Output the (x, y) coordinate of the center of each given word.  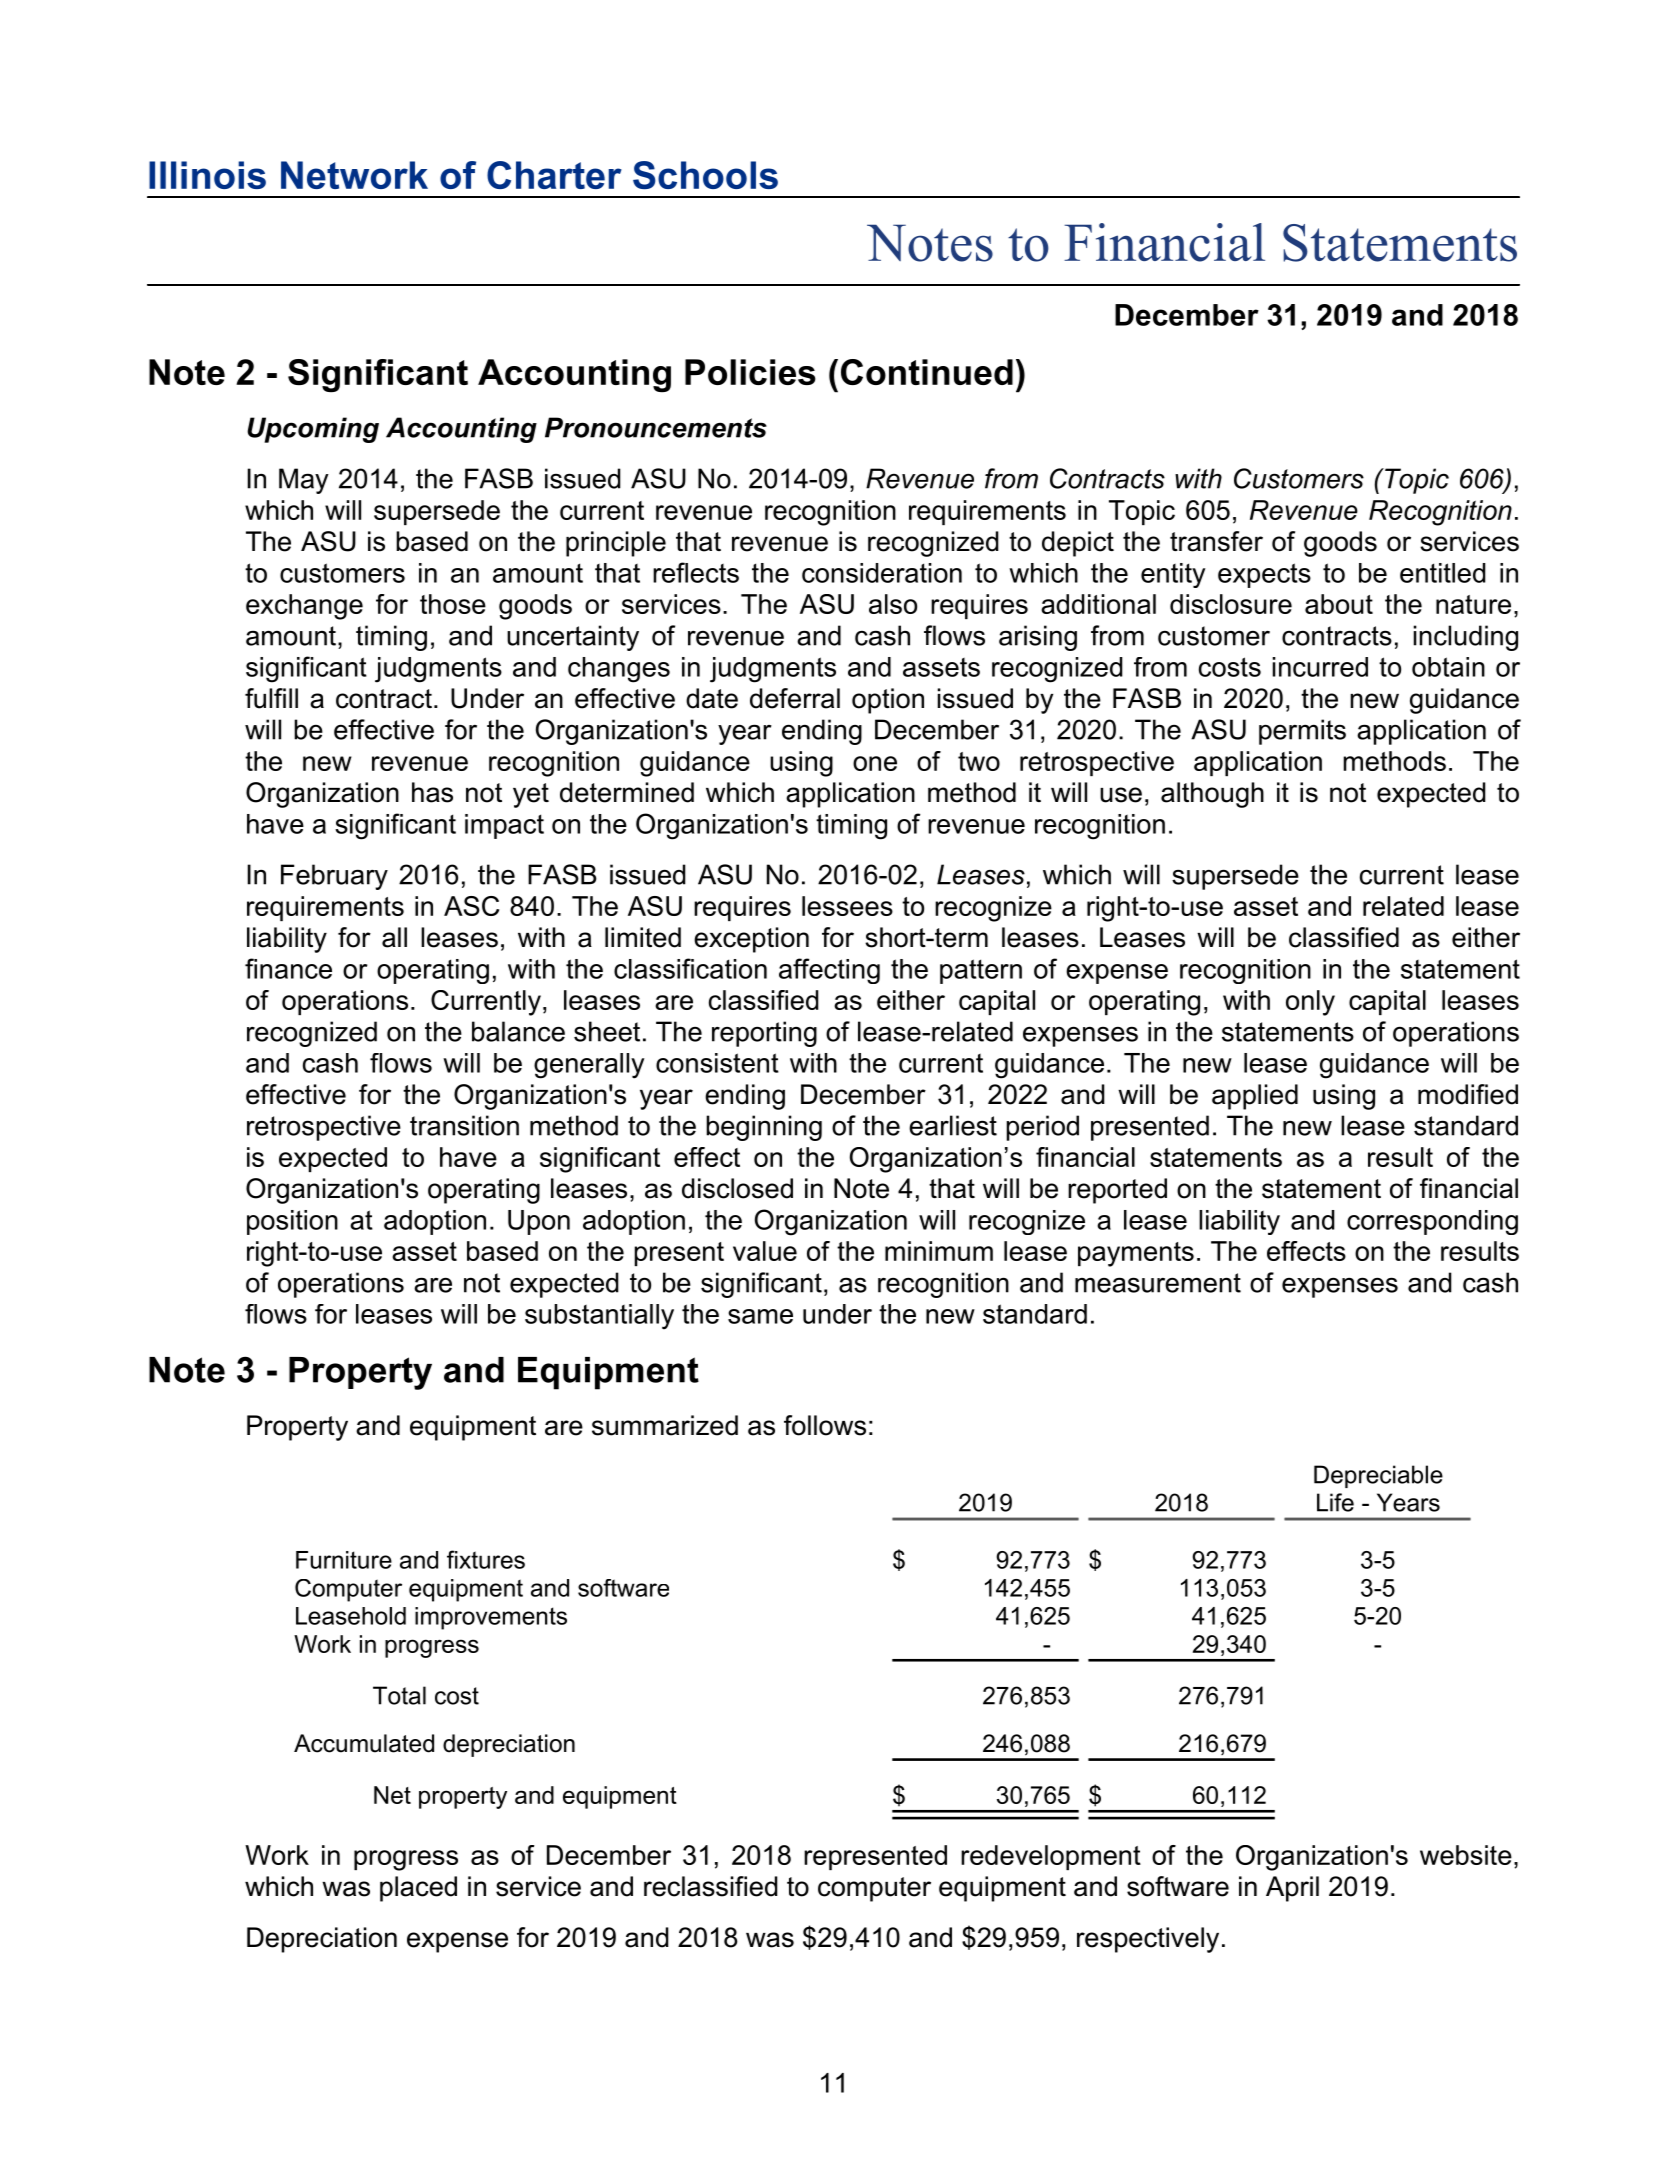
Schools (705, 175)
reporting (764, 1034)
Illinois (207, 175)
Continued (927, 372)
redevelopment (1051, 1857)
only (1310, 1003)
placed (418, 1889)
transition (464, 1125)
